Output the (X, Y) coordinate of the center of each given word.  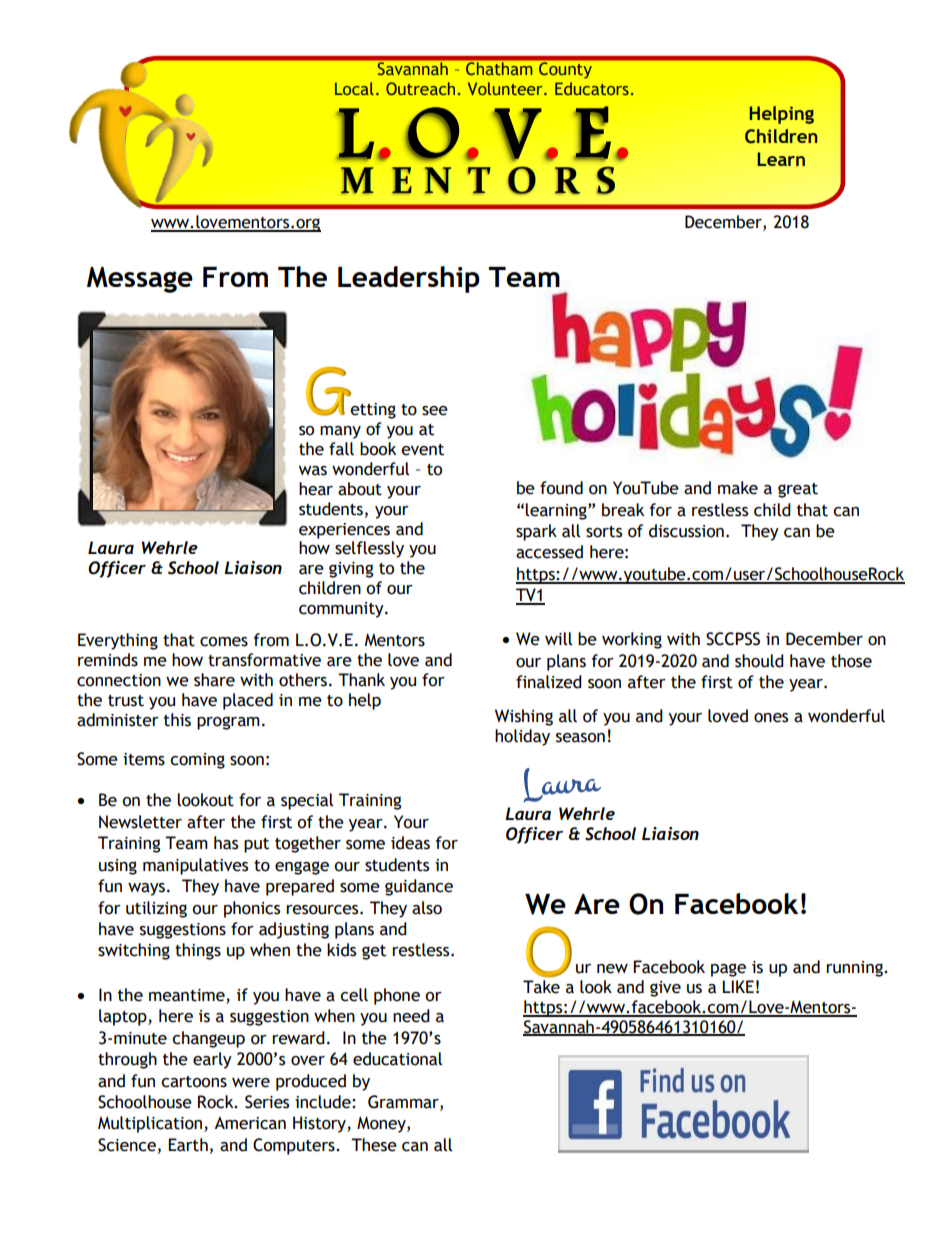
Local (354, 88)
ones (771, 718)
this (177, 720)
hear (316, 489)
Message (140, 280)
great (798, 490)
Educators (592, 88)
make (738, 488)
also (427, 908)
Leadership (409, 279)
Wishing (524, 717)
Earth (188, 1145)
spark (536, 532)
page (728, 970)
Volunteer (506, 88)
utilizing (156, 909)
